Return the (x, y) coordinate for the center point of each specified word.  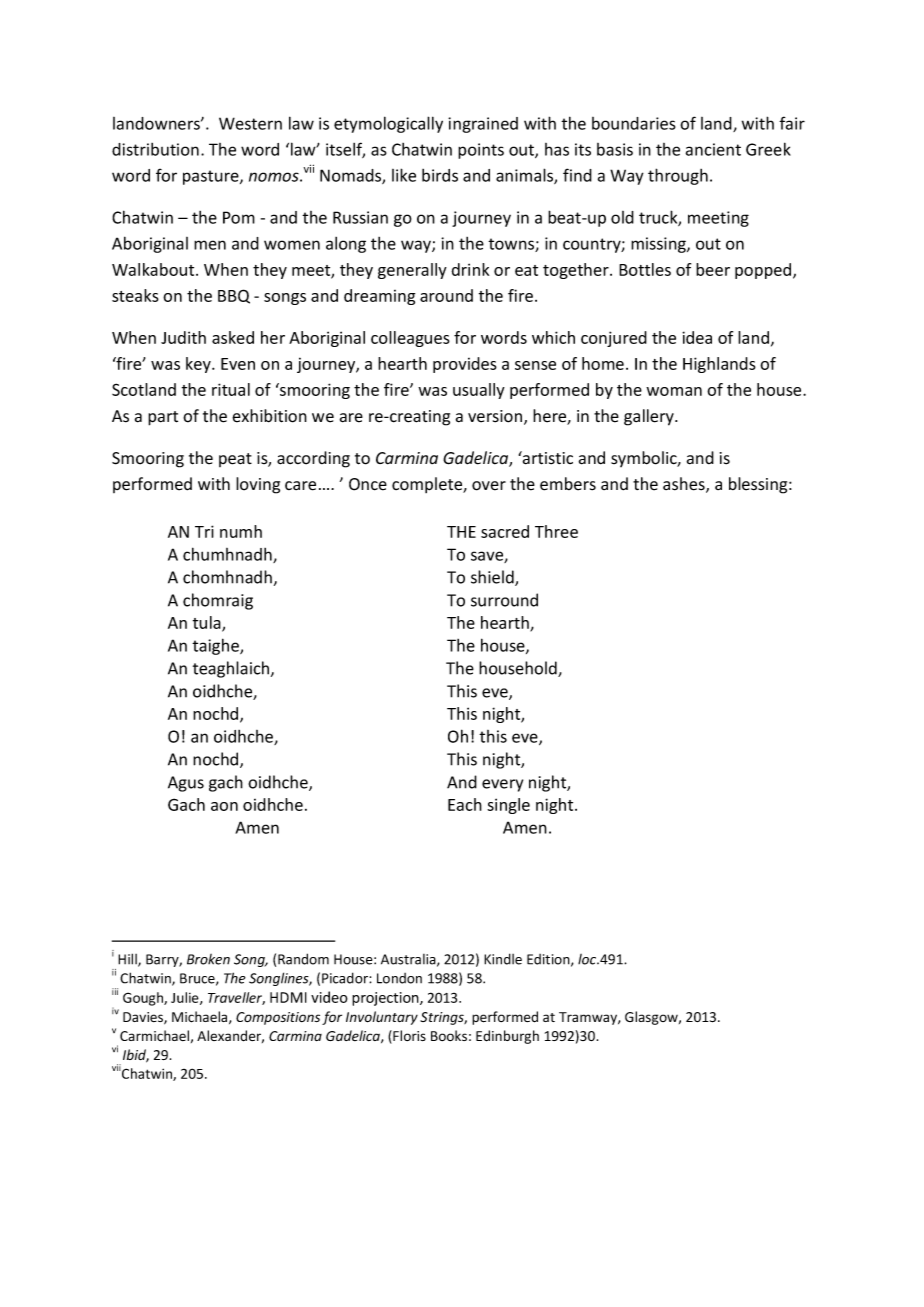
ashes (685, 485)
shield (493, 578)
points (481, 151)
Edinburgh (507, 1037)
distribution (155, 149)
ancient (713, 149)
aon (224, 806)
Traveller (236, 998)
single (508, 806)
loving (258, 485)
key (199, 365)
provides (465, 365)
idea (697, 337)
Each (465, 804)
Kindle (503, 959)
